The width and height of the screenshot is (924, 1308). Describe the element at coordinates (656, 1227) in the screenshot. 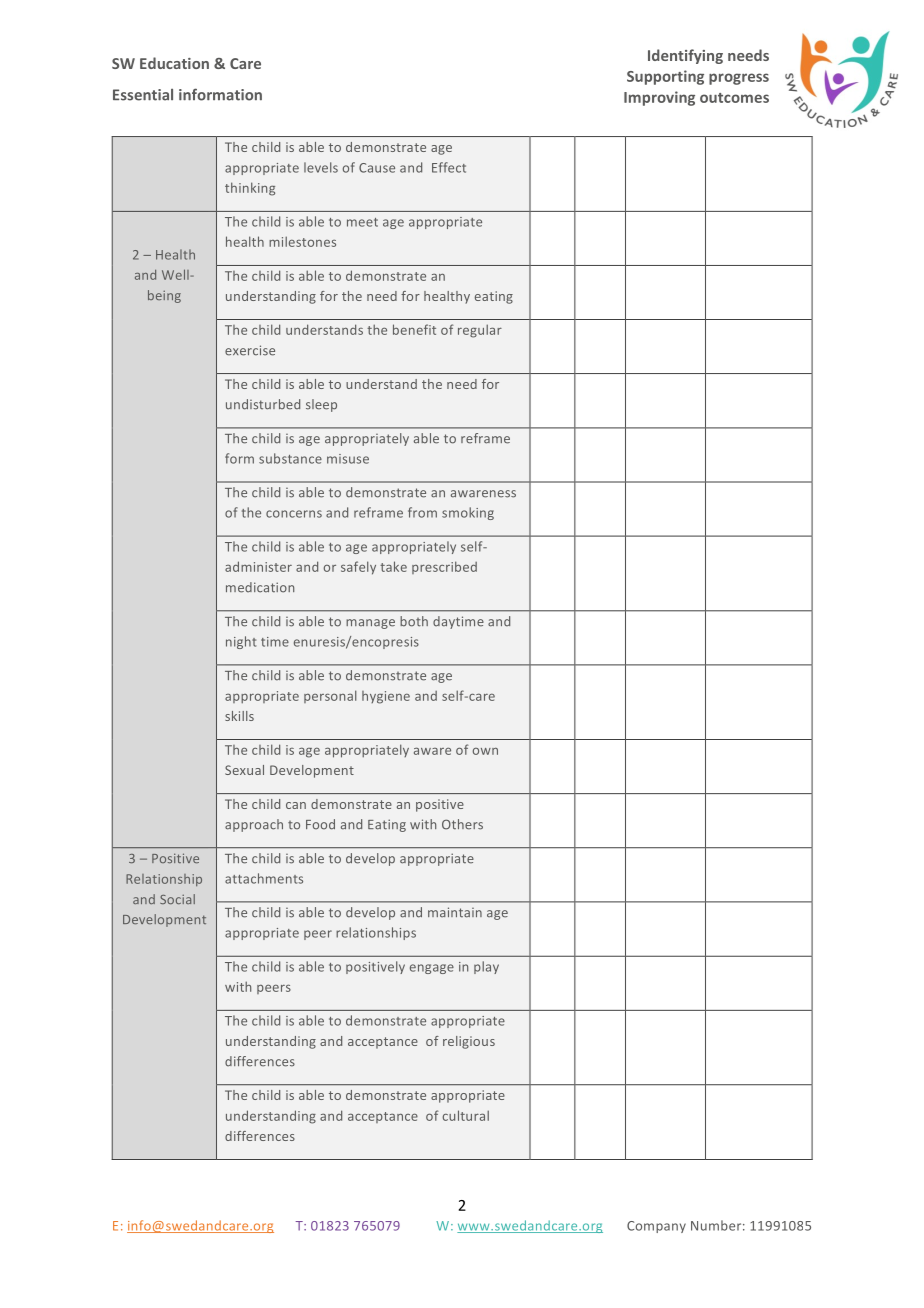

I see `Company` at that location.
